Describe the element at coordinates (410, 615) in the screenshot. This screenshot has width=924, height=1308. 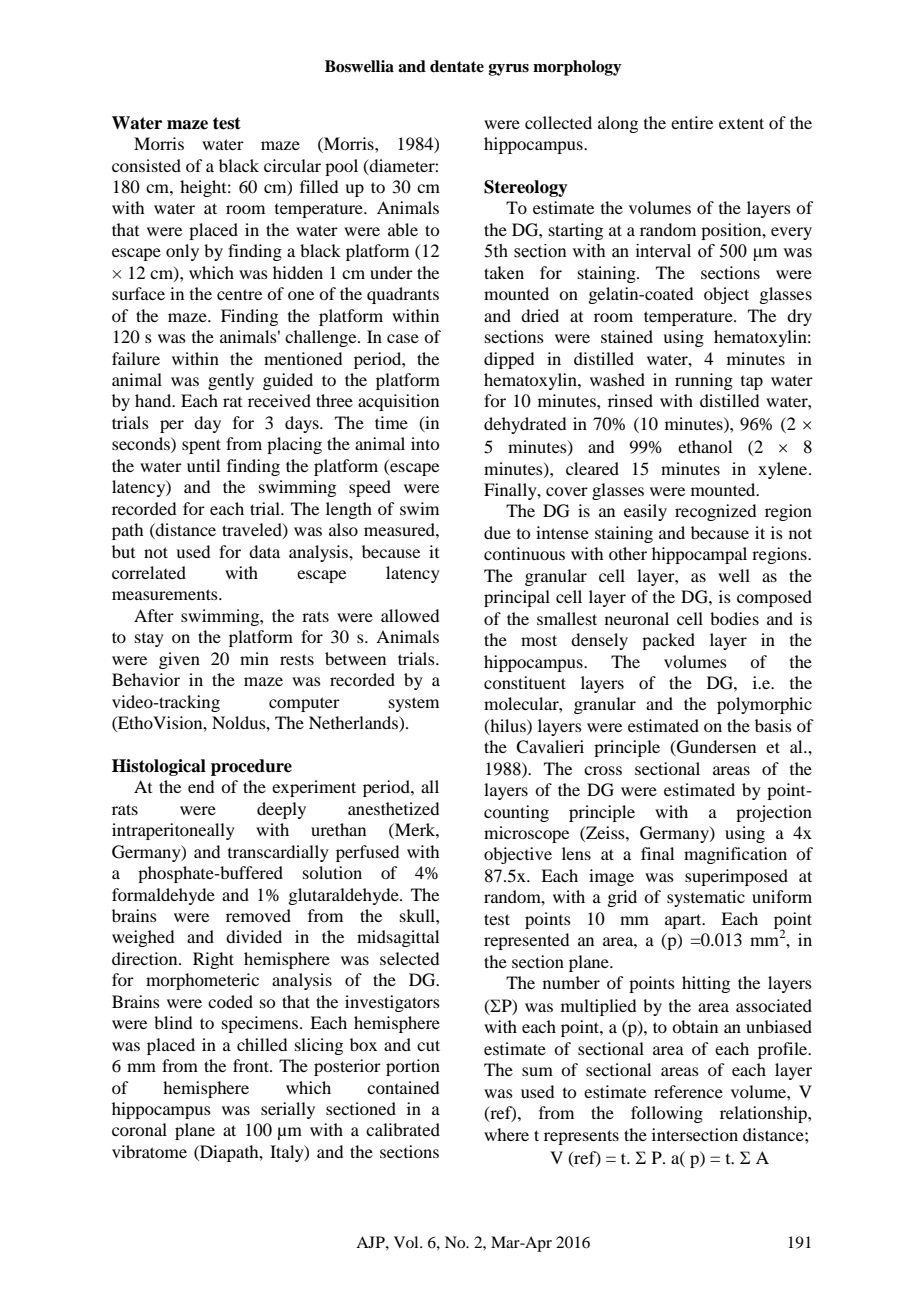
I see `allowed` at that location.
